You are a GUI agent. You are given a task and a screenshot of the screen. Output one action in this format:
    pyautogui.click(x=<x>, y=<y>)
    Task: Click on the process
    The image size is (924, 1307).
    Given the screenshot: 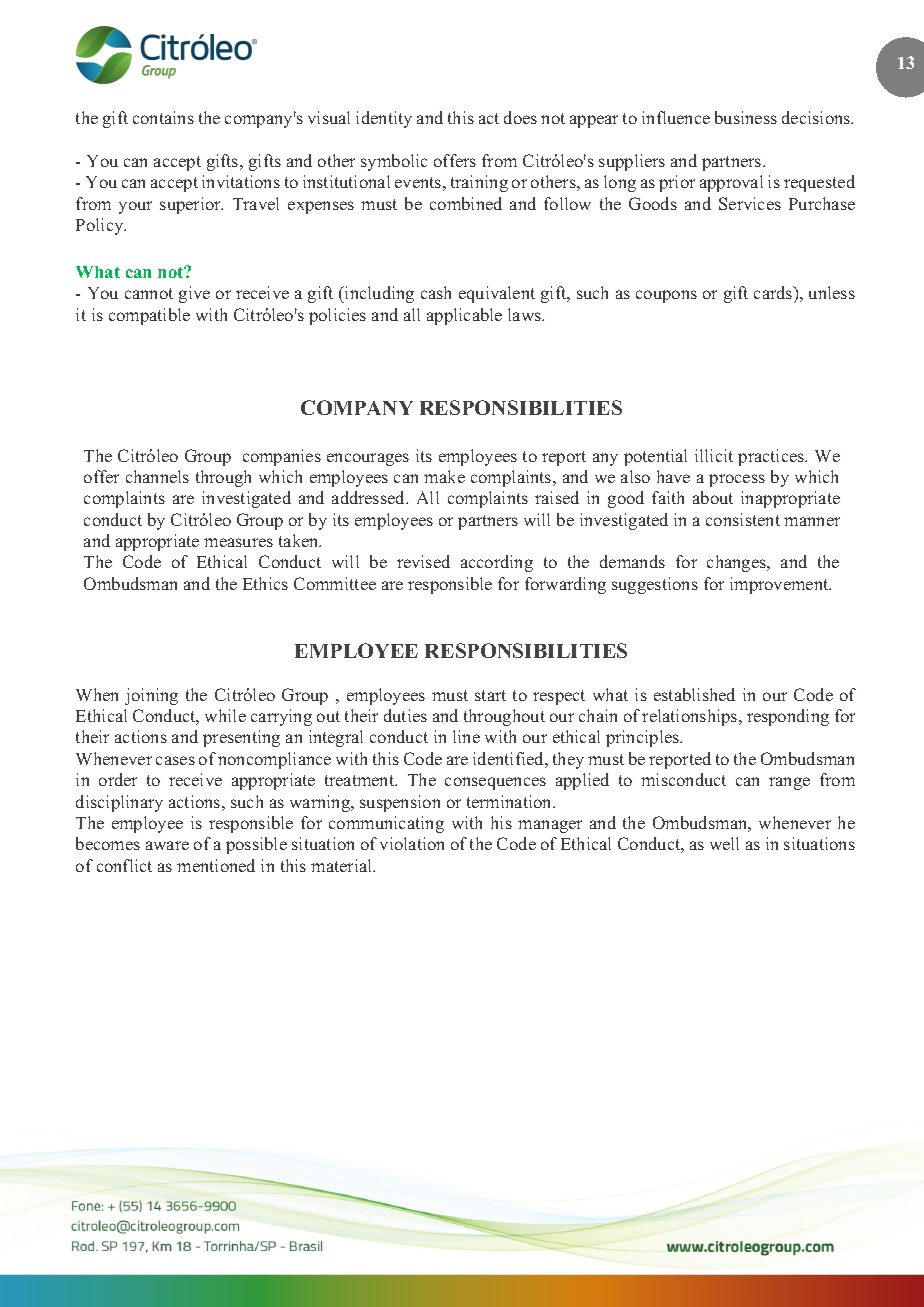 What is the action you would take?
    pyautogui.click(x=737, y=480)
